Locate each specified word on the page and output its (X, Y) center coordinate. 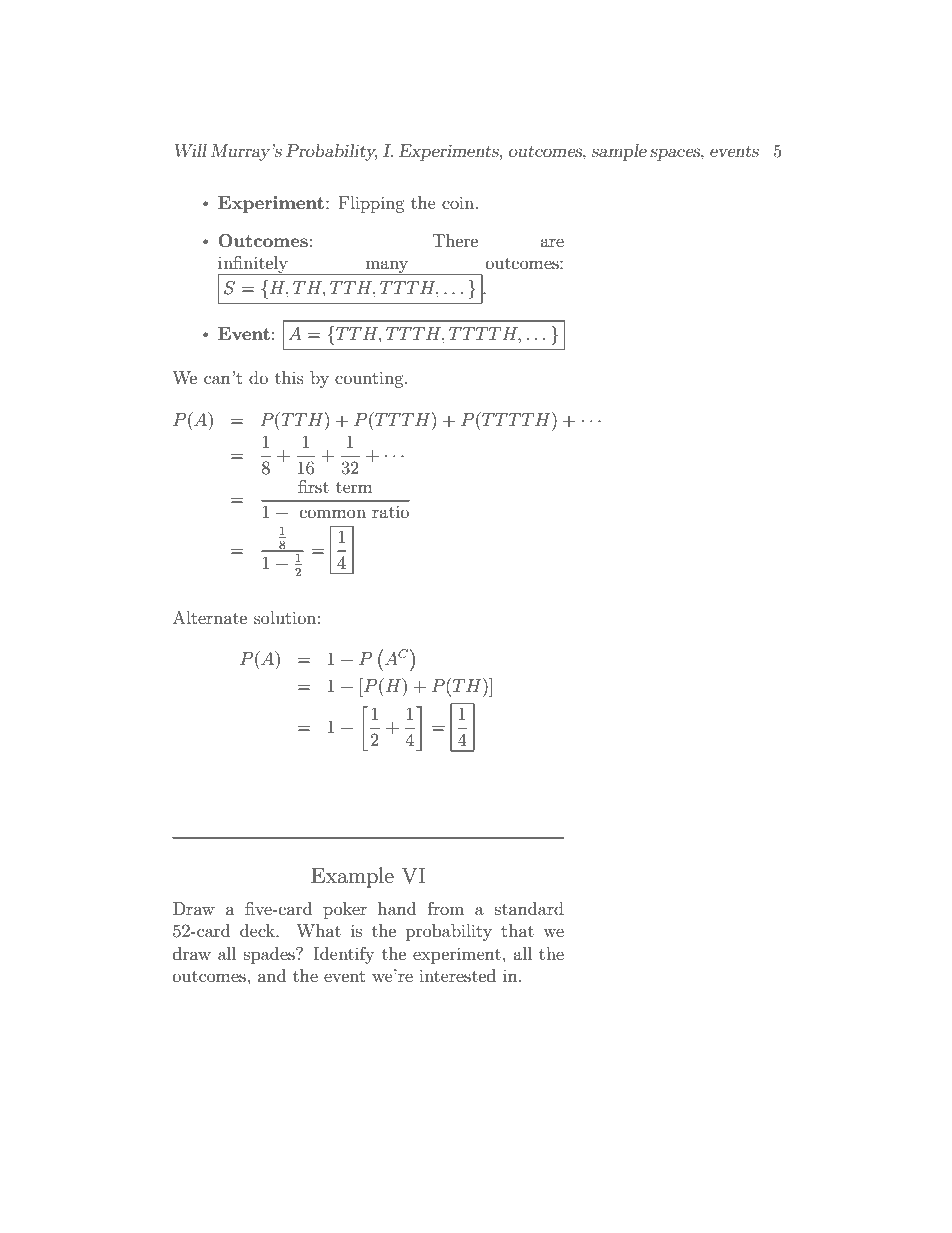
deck (258, 930)
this (289, 377)
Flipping (372, 204)
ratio (390, 511)
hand (397, 908)
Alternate (210, 617)
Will (191, 150)
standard (529, 908)
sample (619, 152)
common (333, 513)
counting (370, 379)
